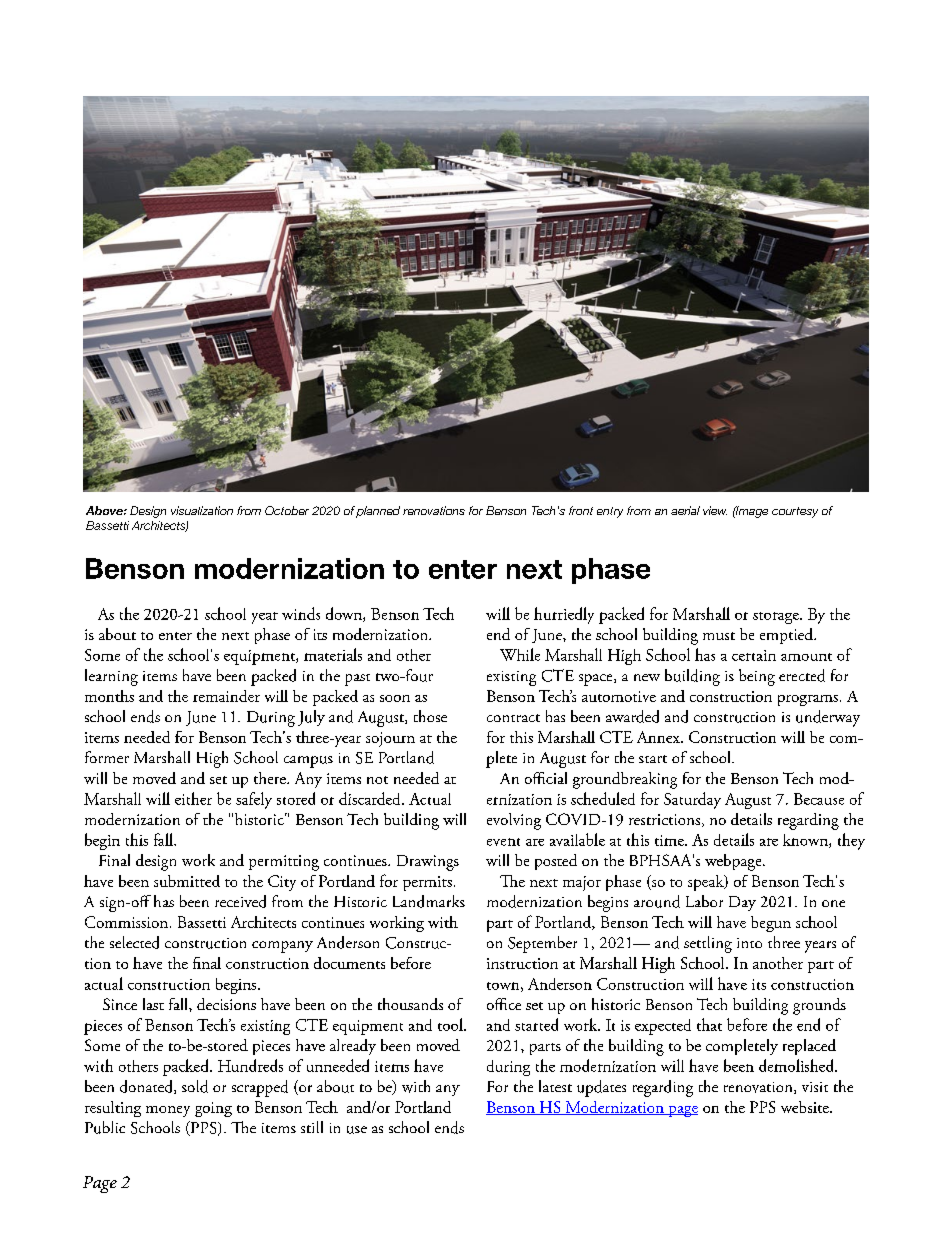  I want to click on received, so click(240, 901).
